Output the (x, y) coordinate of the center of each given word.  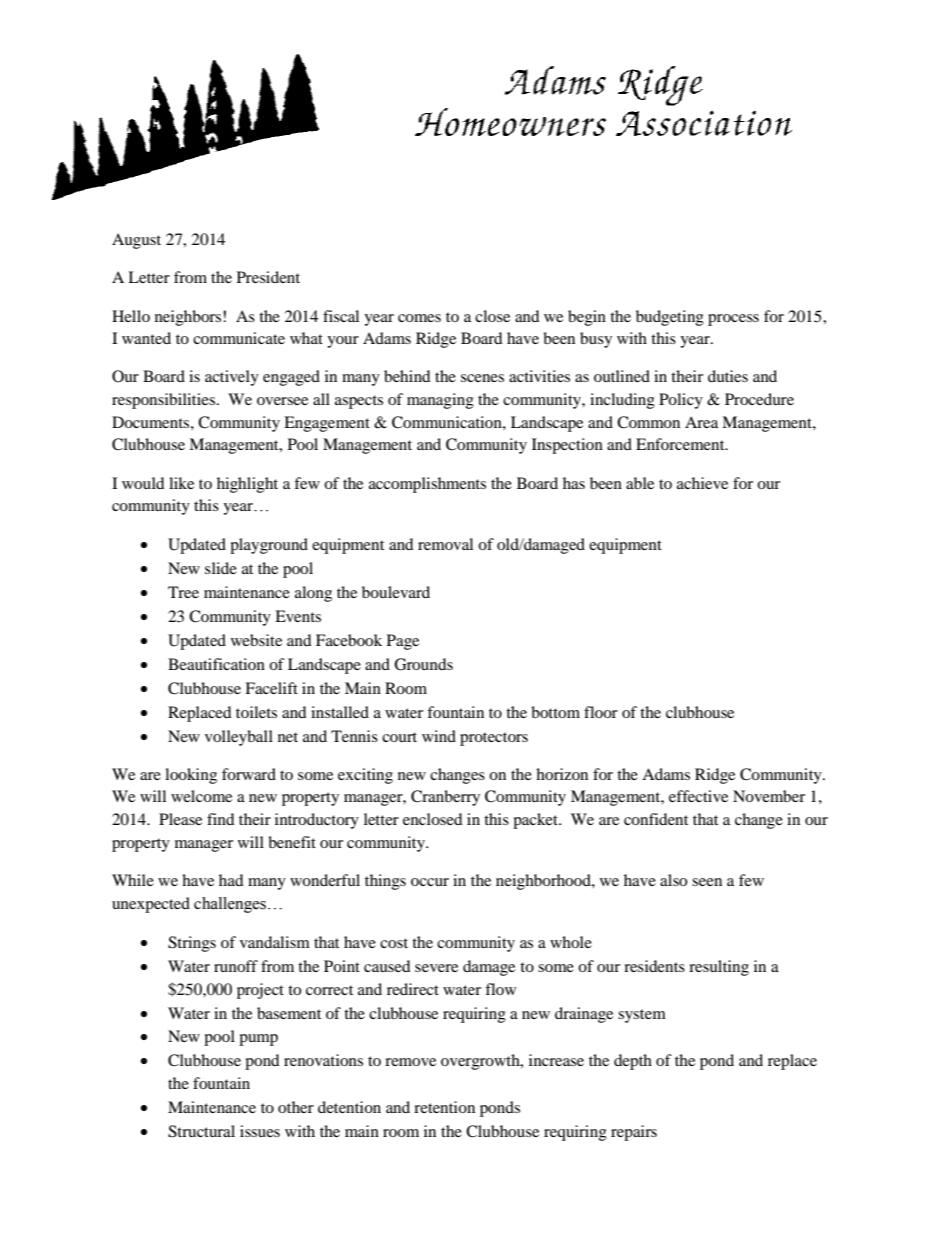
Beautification (216, 664)
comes (419, 318)
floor (601, 712)
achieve (702, 483)
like (181, 483)
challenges (230, 905)
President (268, 277)
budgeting (670, 318)
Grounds (423, 664)
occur (430, 882)
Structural (201, 1131)
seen (707, 882)
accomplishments (427, 485)
